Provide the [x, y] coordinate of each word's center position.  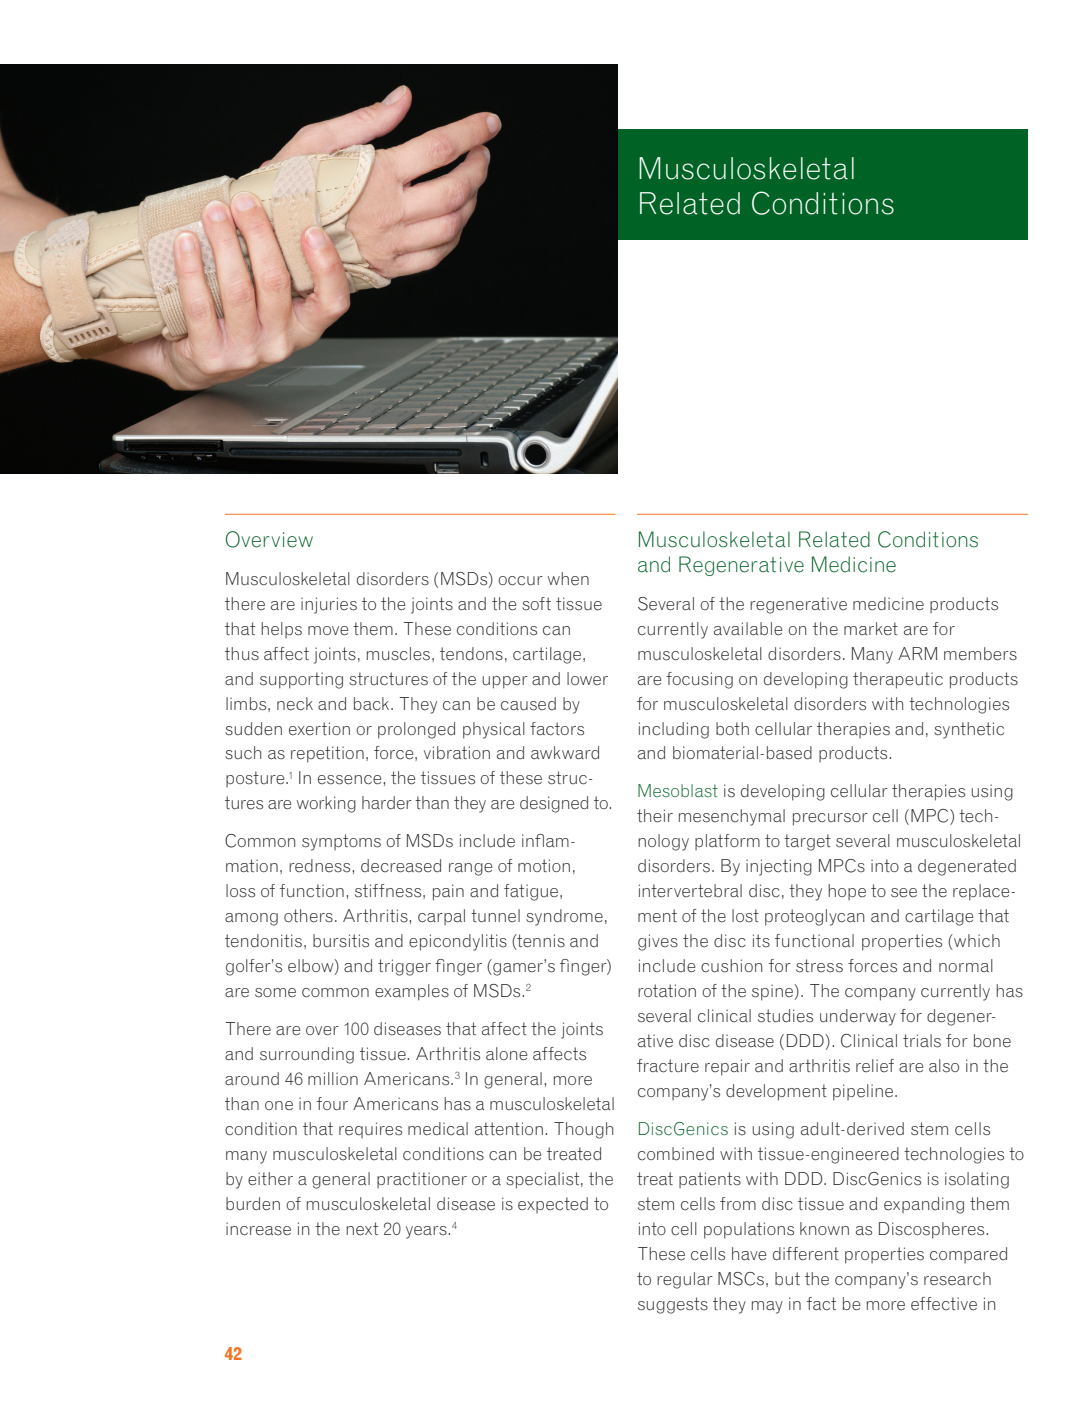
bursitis [341, 941]
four [332, 1104]
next [362, 1229]
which [976, 942]
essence [351, 780]
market [871, 629]
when [568, 579]
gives [658, 942]
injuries [329, 605]
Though [583, 1130]
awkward [565, 753]
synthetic [969, 730]
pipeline [863, 1092]
